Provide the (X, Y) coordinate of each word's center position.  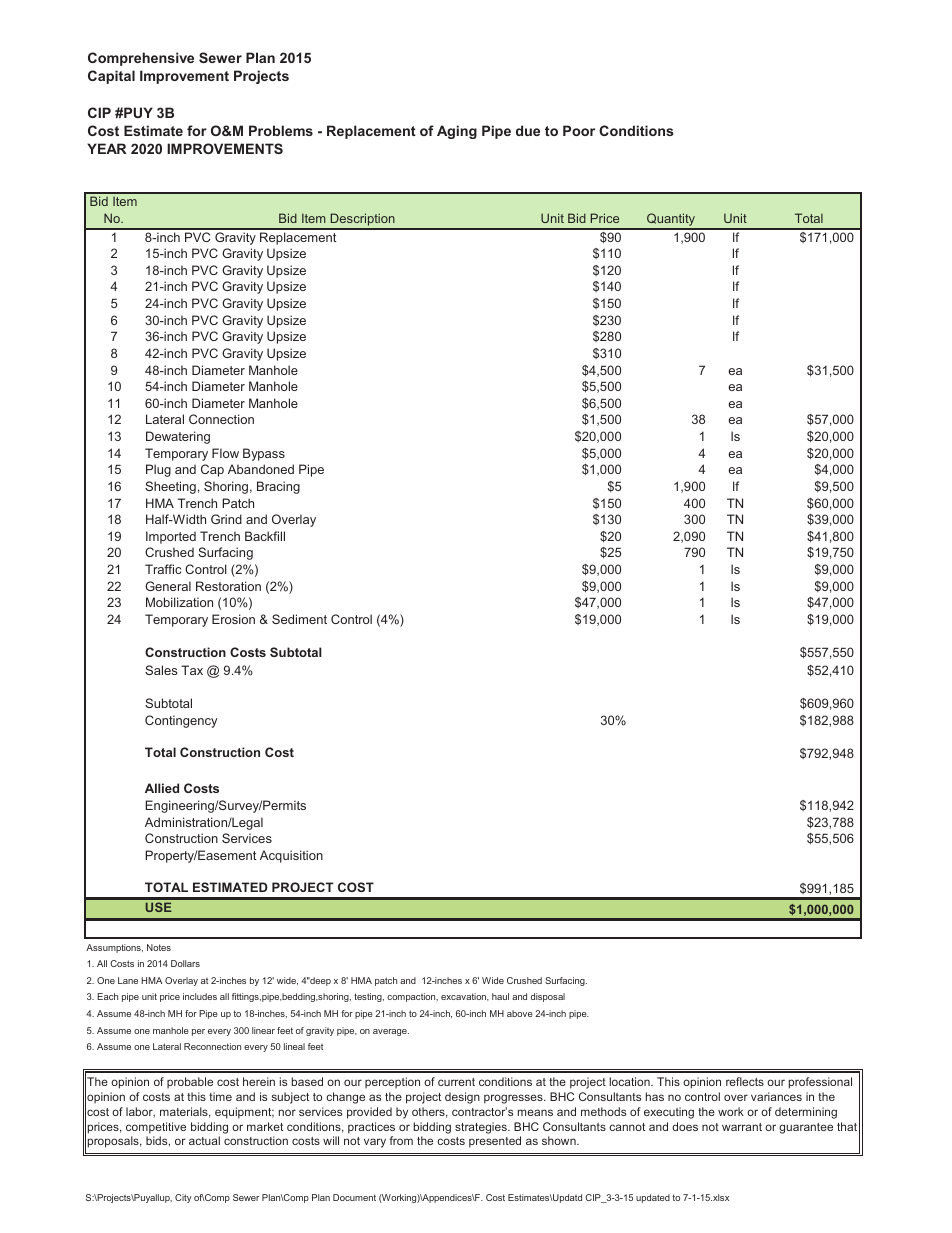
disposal (548, 997)
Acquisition (291, 856)
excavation (465, 997)
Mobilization (179, 602)
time (220, 1096)
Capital (111, 77)
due (528, 130)
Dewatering (178, 437)
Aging (457, 132)
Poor (579, 130)
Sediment (299, 619)
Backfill (265, 536)
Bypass (264, 454)
